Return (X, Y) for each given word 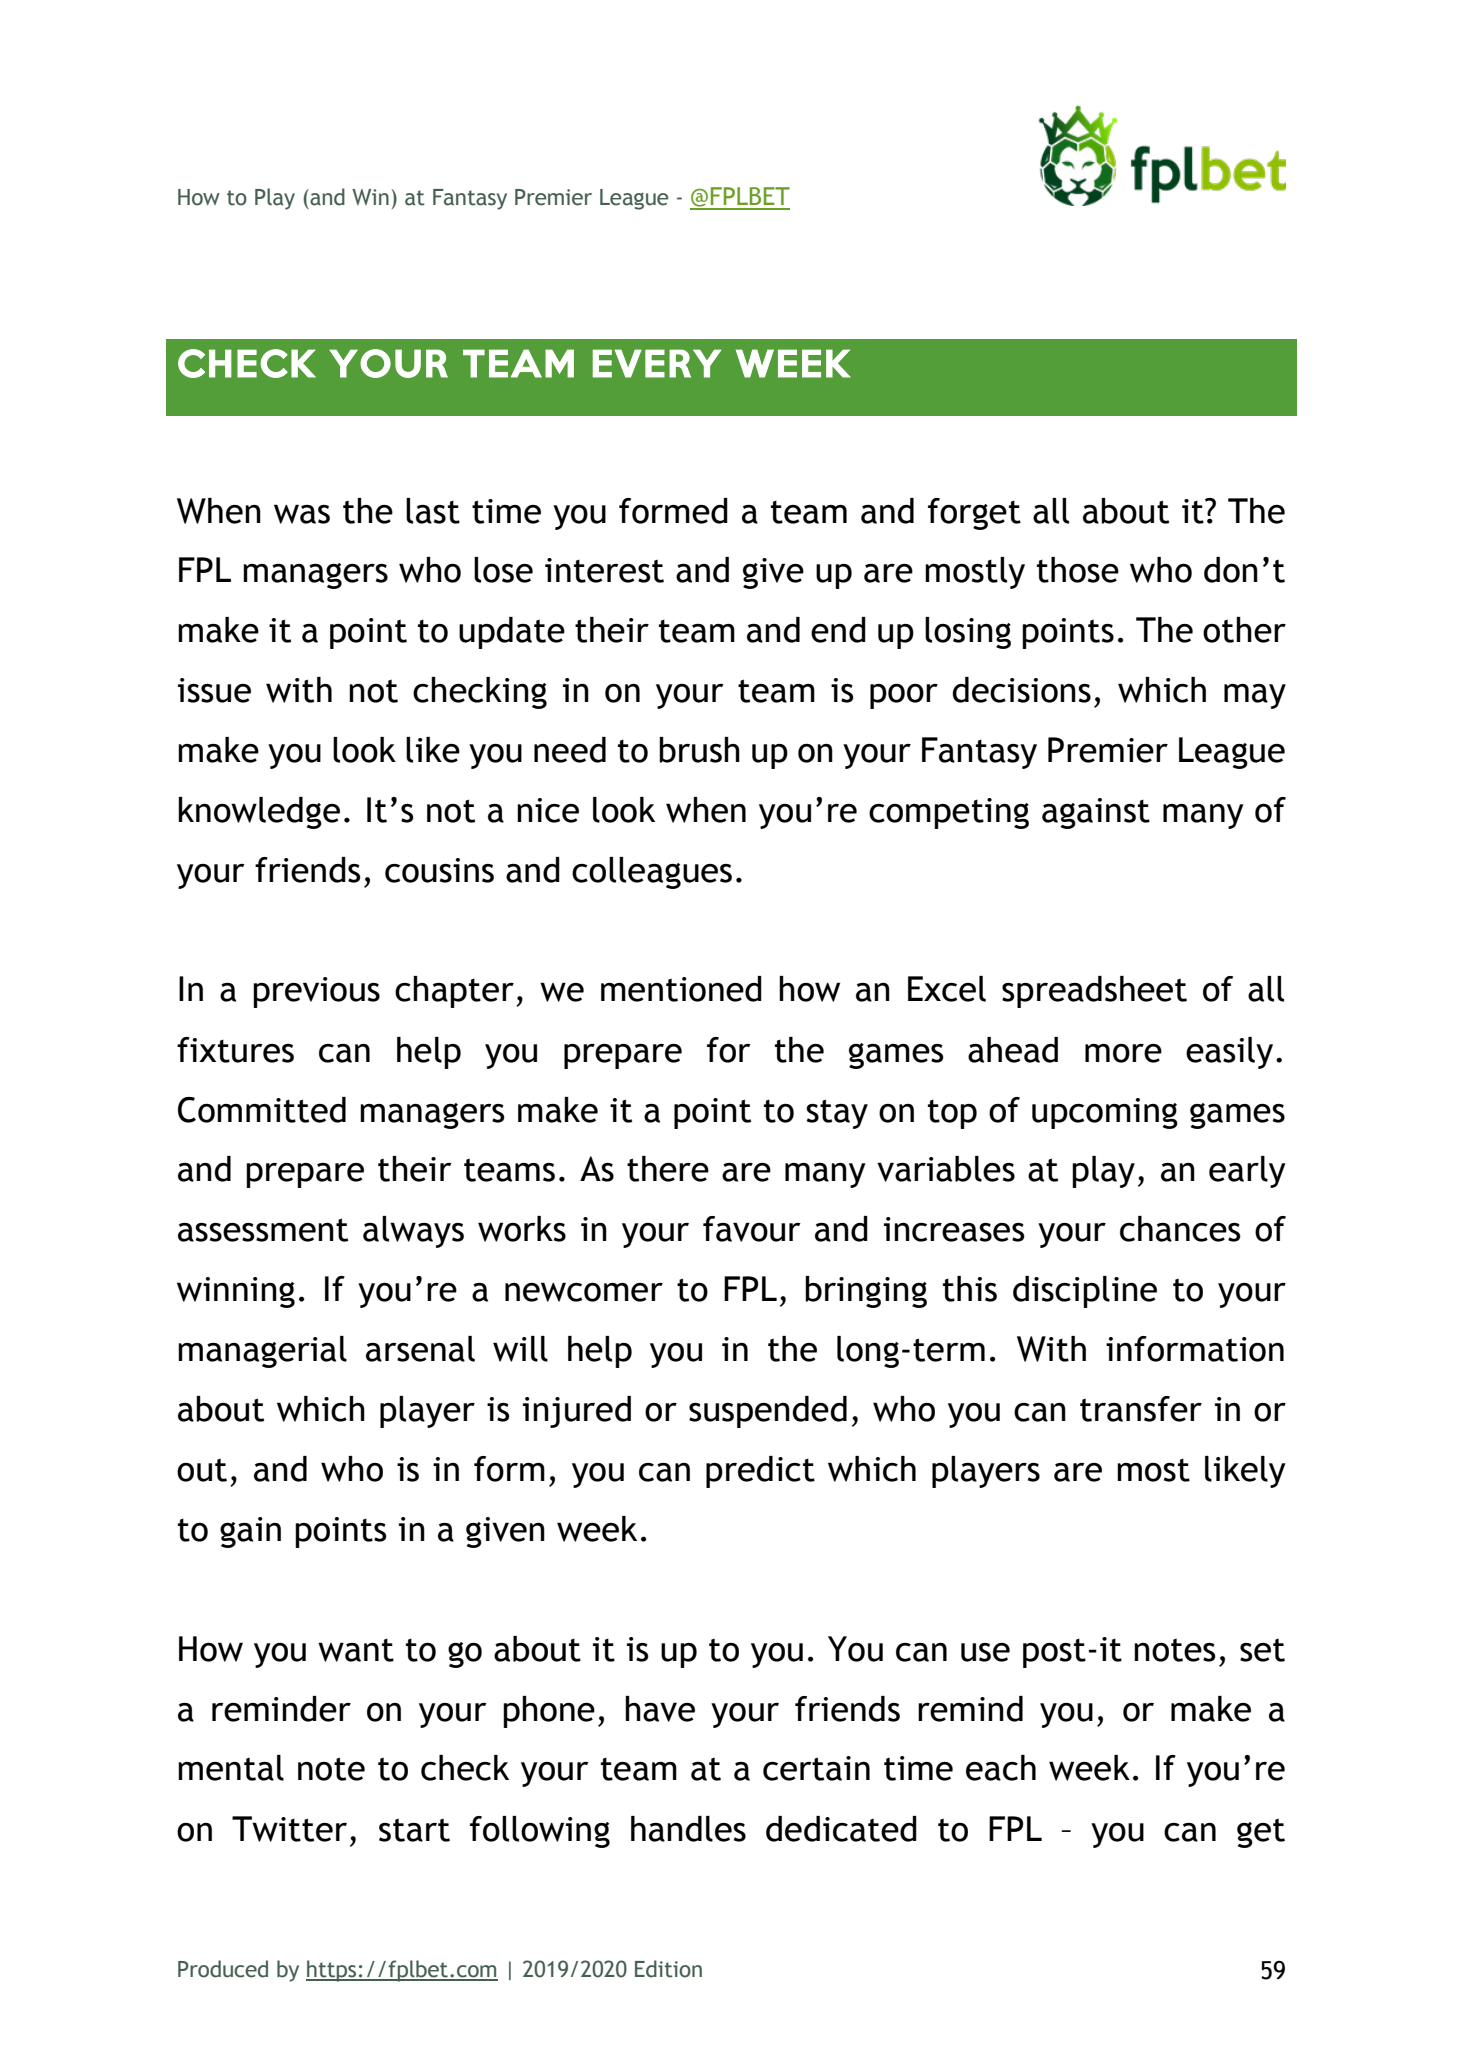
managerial (262, 1352)
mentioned (681, 989)
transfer (1141, 1409)
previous (316, 992)
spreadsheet (1094, 992)
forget (974, 514)
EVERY (657, 363)
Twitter (289, 1829)
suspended (768, 1412)
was (302, 514)
